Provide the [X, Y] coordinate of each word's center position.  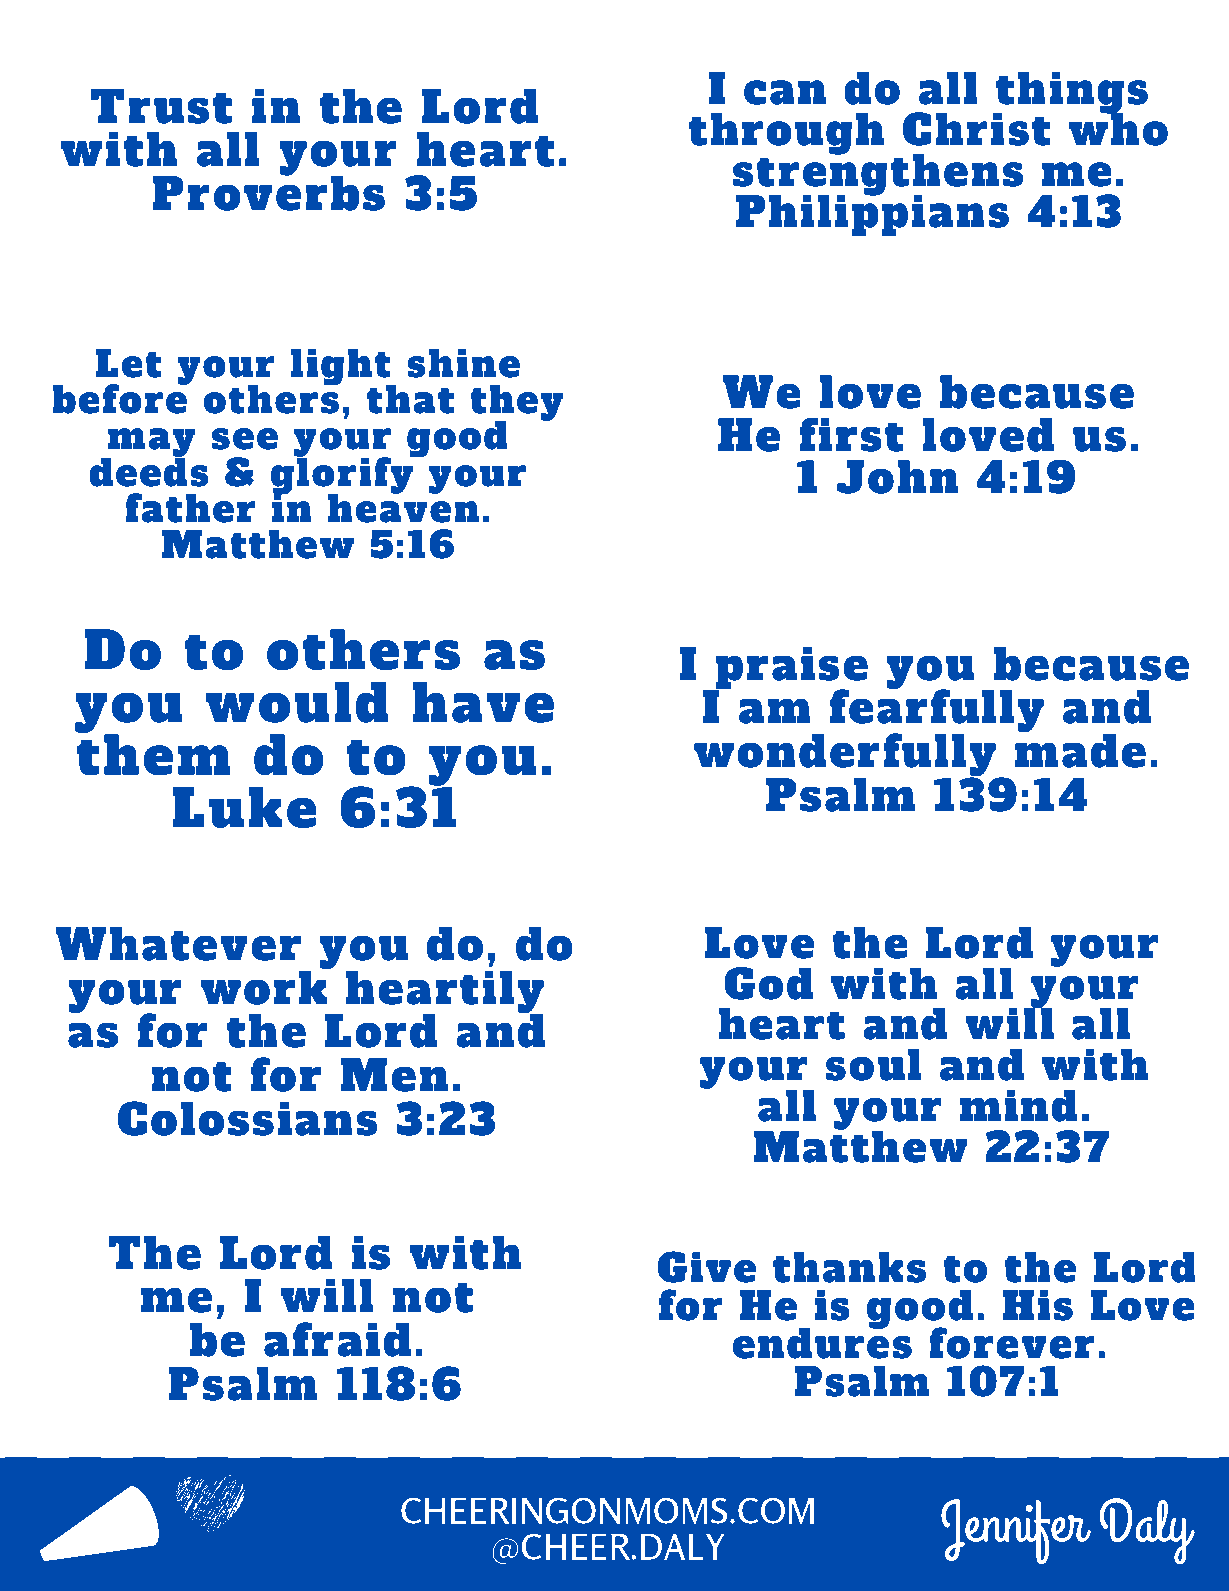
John [897, 477]
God [768, 983]
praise [791, 669]
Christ [976, 129]
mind [1019, 1105]
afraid [337, 1339]
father [190, 508]
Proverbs [268, 192]
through [786, 134]
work [265, 986]
